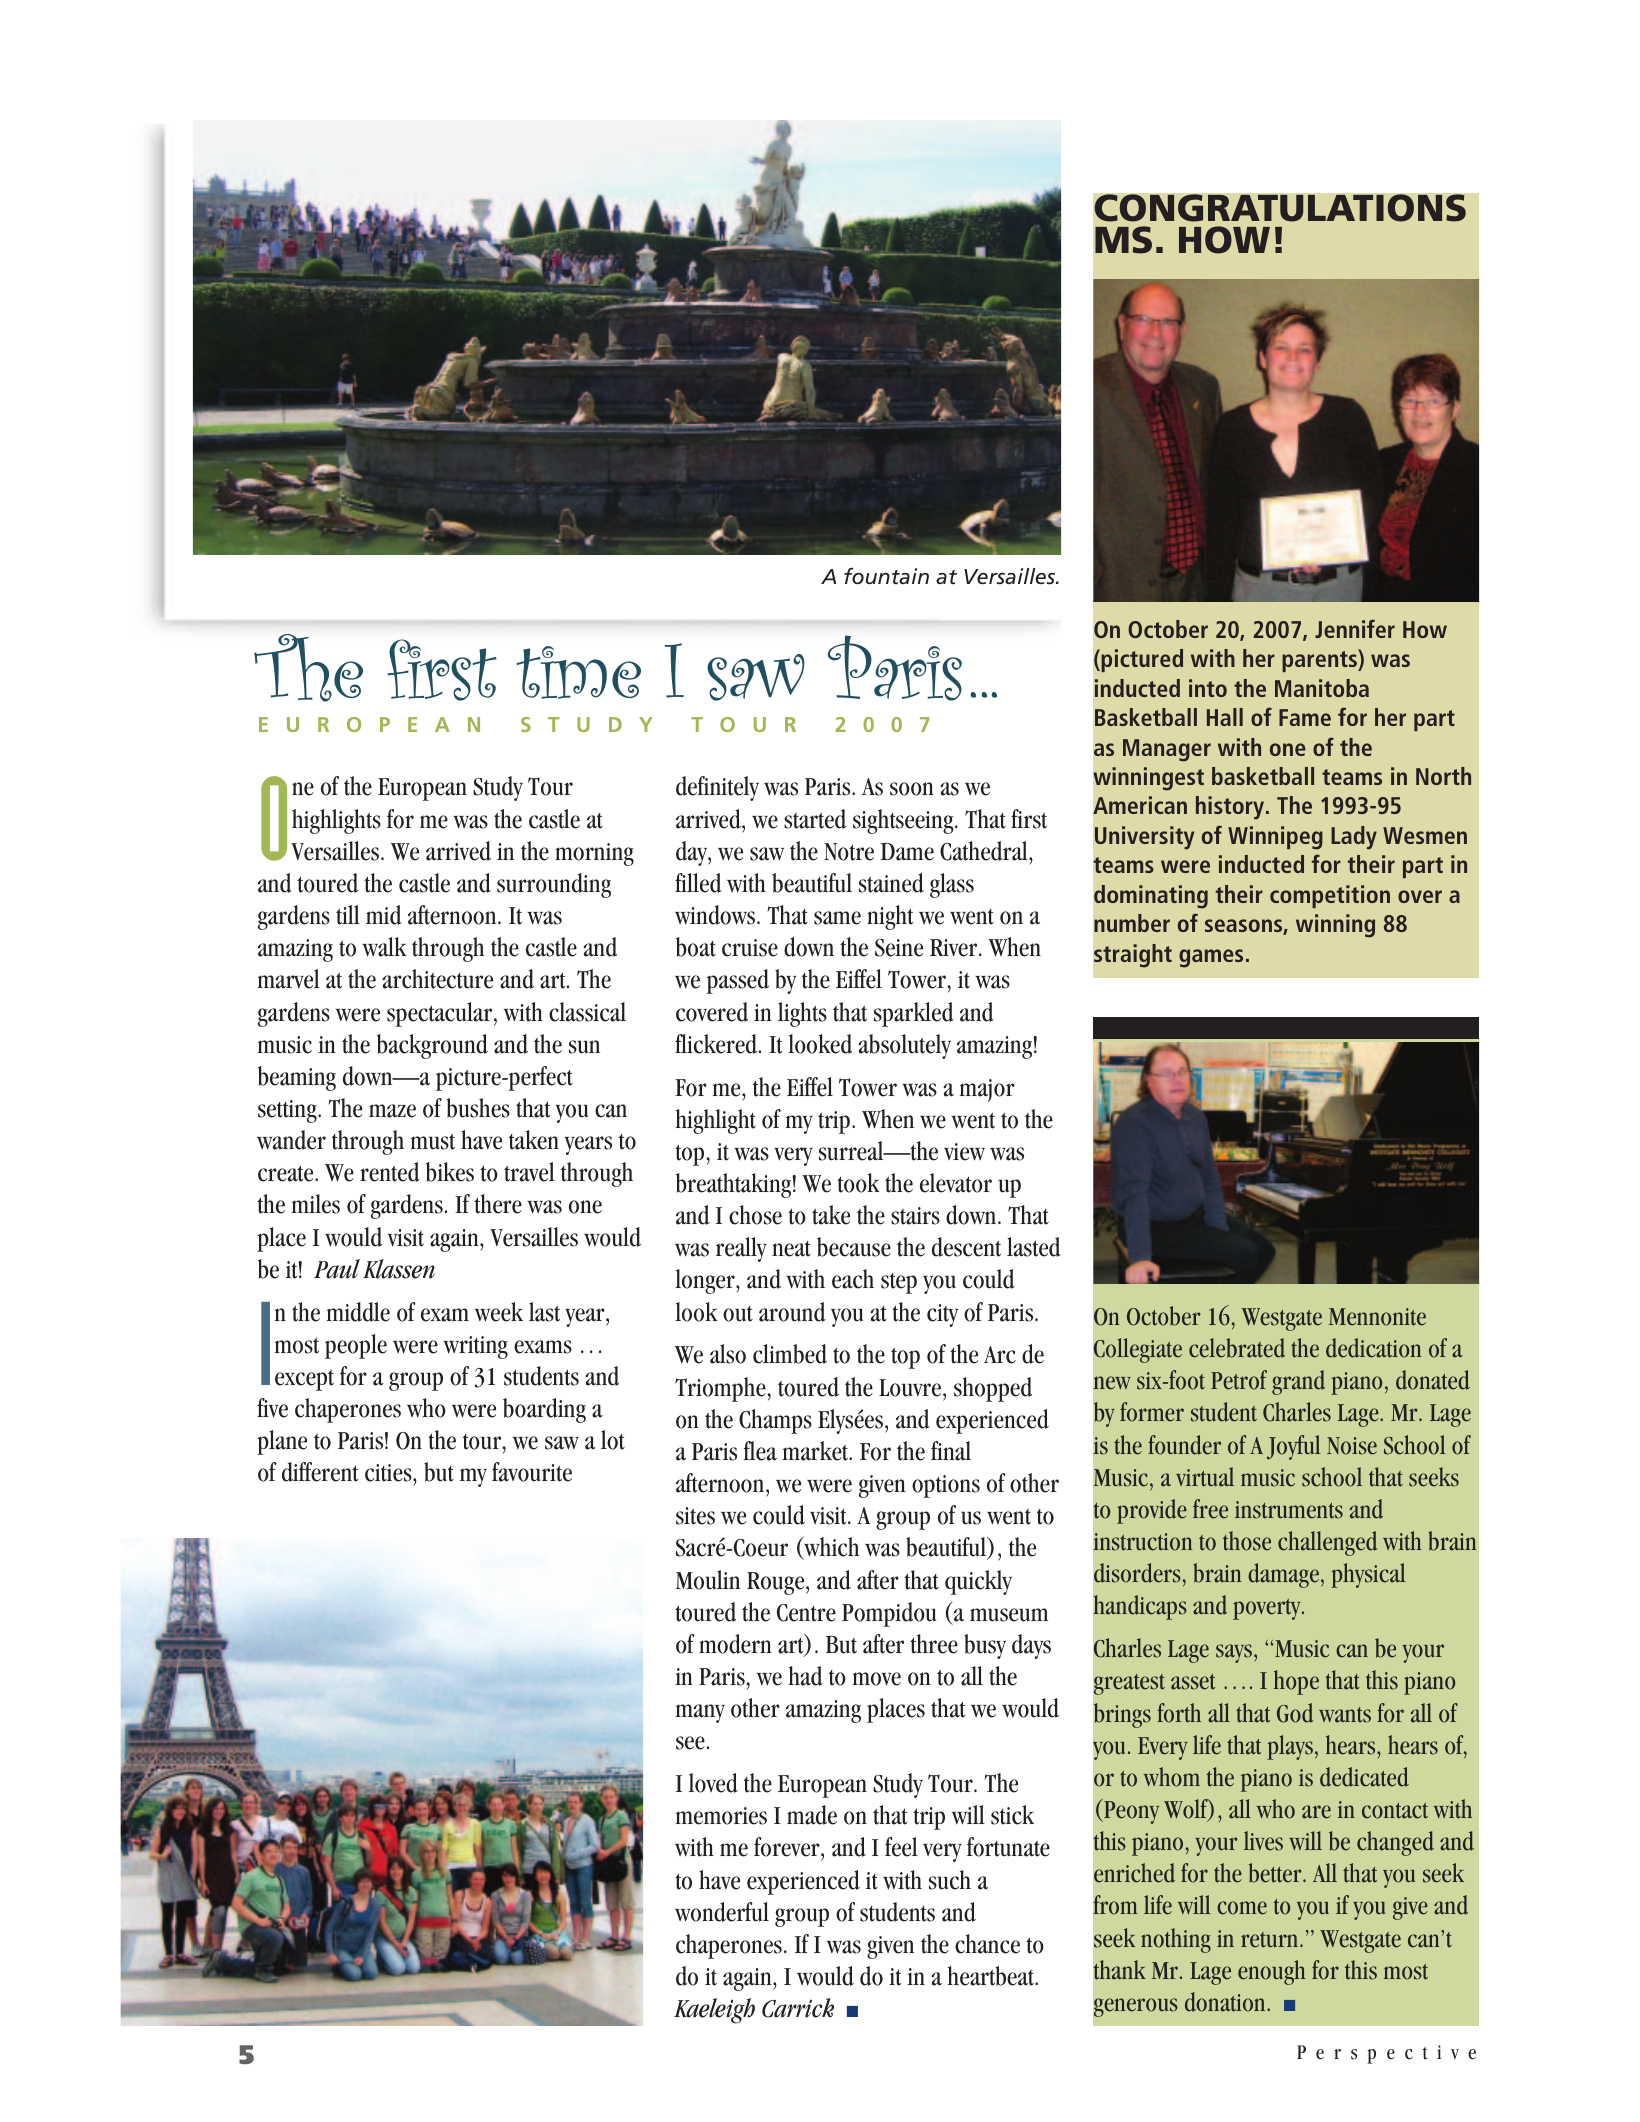 This screenshot has width=1640, height=2122. I want to click on chance, so click(987, 1944).
